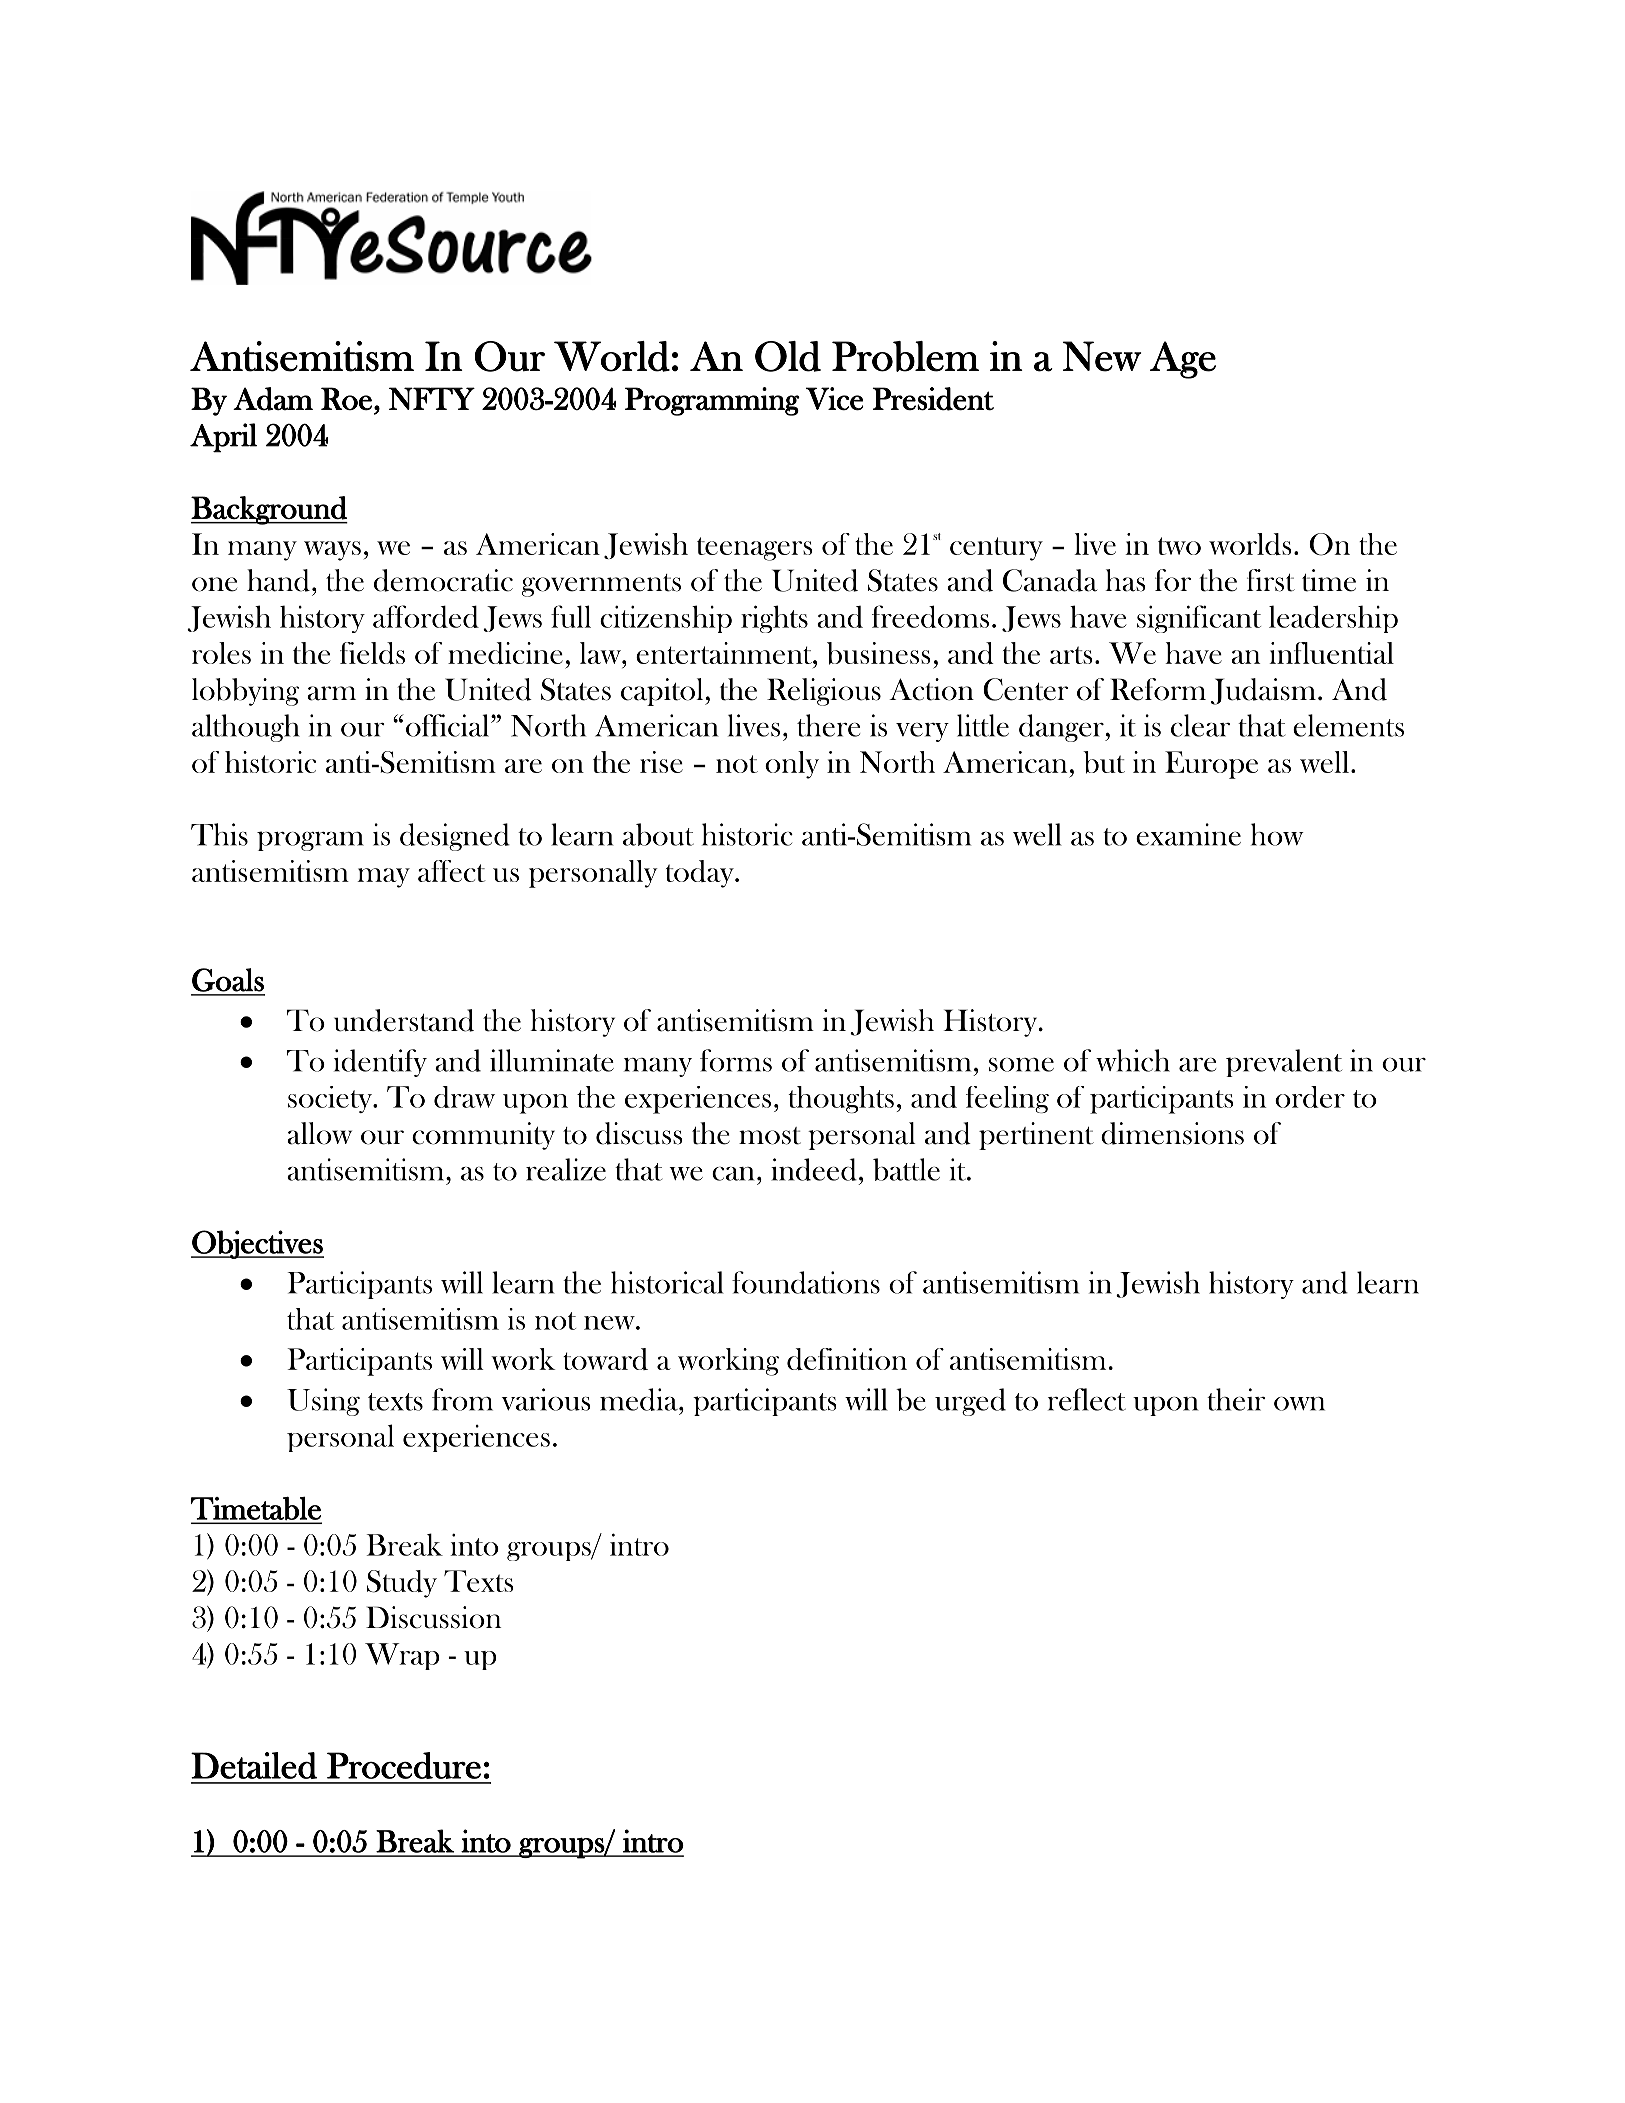 The height and width of the image is (2103, 1625). What do you see at coordinates (404, 1765) in the image?
I see `Procedure` at bounding box center [404, 1765].
